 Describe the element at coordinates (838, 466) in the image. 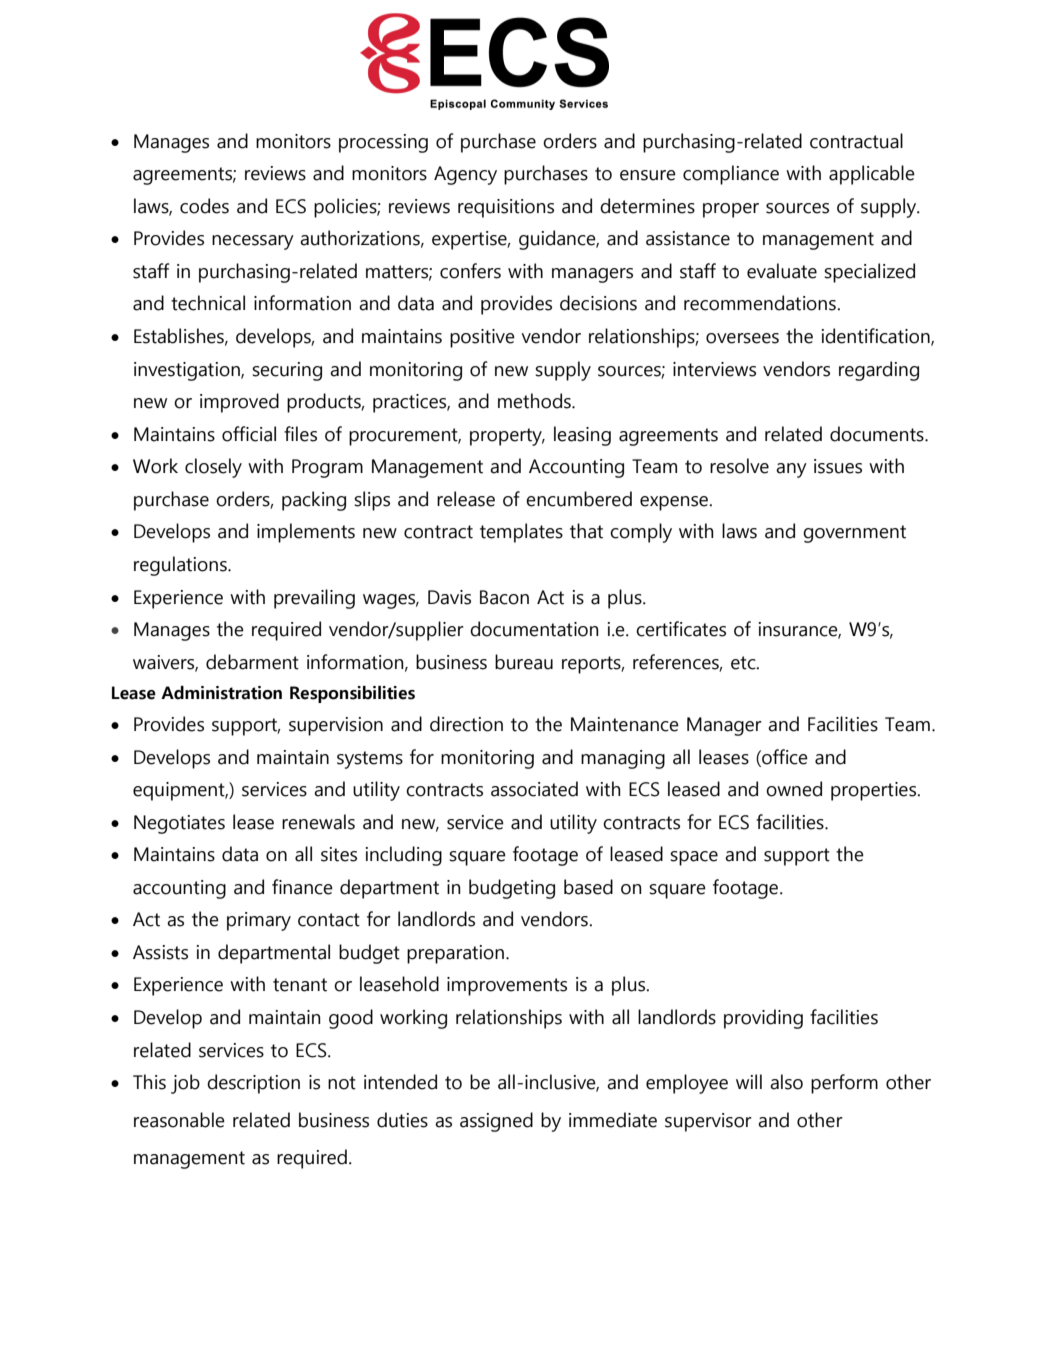

I see `issues` at that location.
